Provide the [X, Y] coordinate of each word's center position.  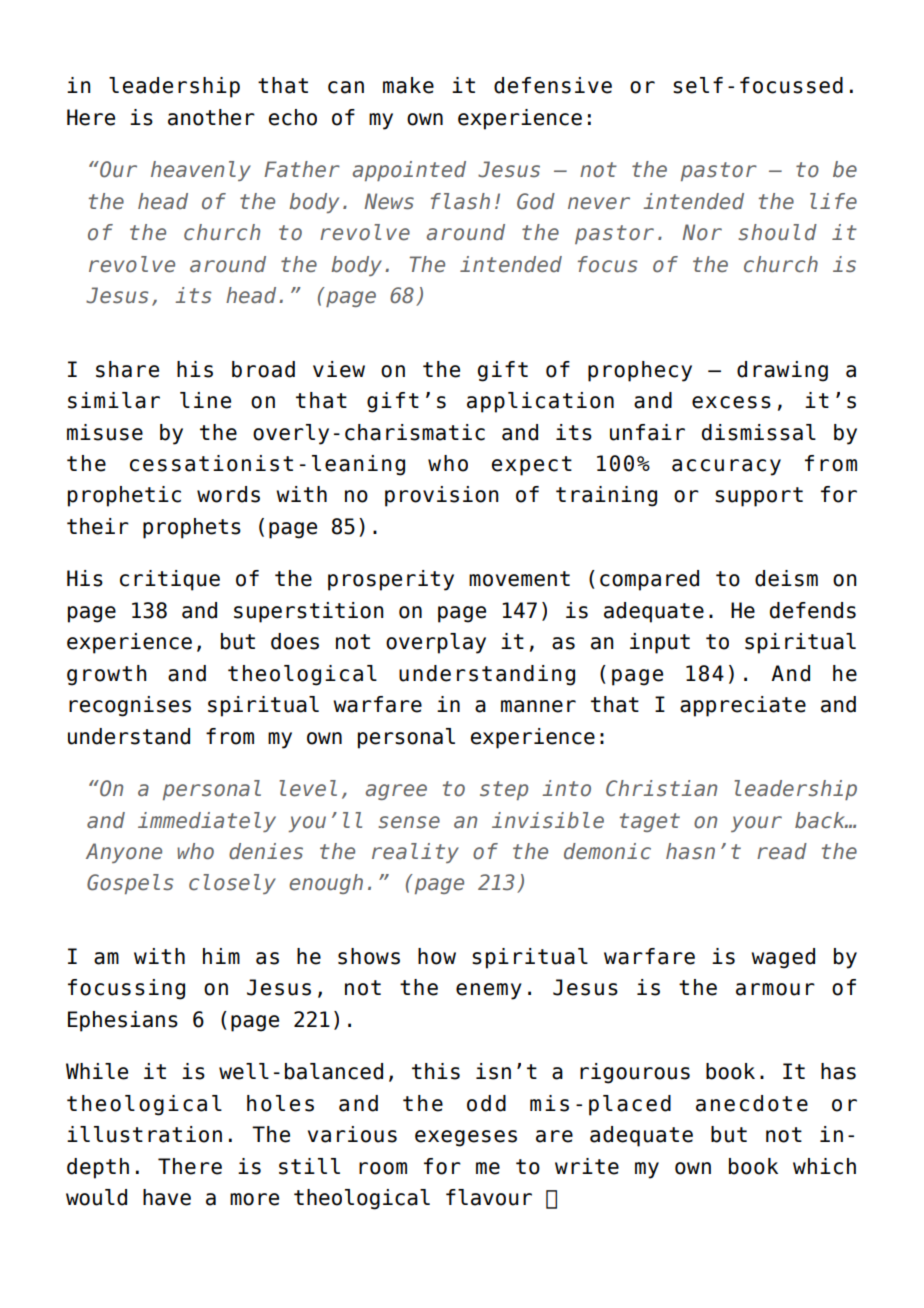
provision [442, 496]
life [833, 201]
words [228, 494]
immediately [207, 822]
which [824, 1166]
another [211, 117]
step [504, 790]
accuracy [726, 467]
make [408, 85]
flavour [489, 1197]
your [756, 824]
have [167, 1197]
